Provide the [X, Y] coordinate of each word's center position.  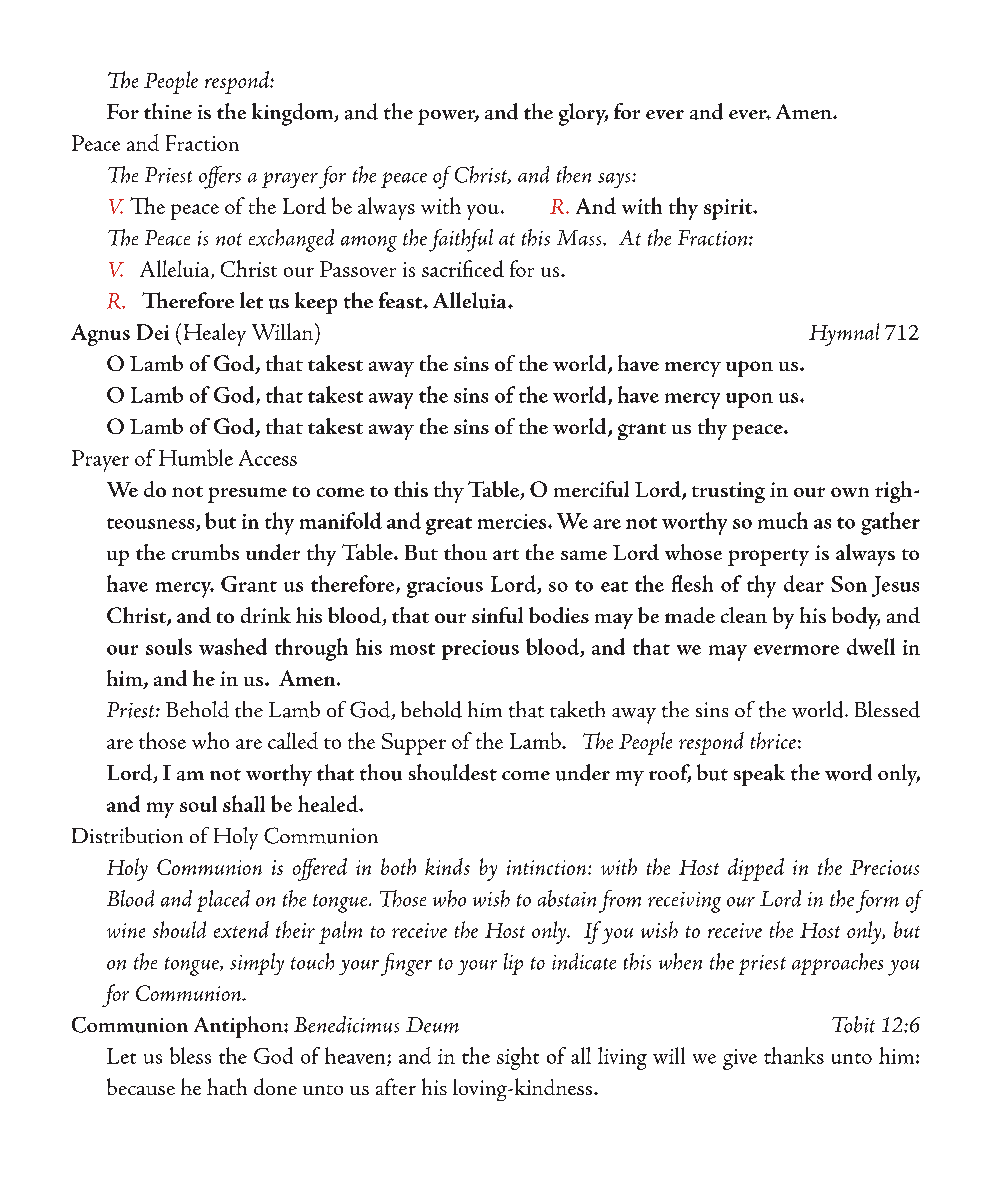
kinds [447, 866]
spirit [729, 209]
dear [804, 583]
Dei [153, 332]
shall [244, 803]
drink [266, 615]
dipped [756, 869]
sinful [497, 615]
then [574, 174]
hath [227, 1086]
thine [168, 111]
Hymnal [844, 334]
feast [402, 300]
